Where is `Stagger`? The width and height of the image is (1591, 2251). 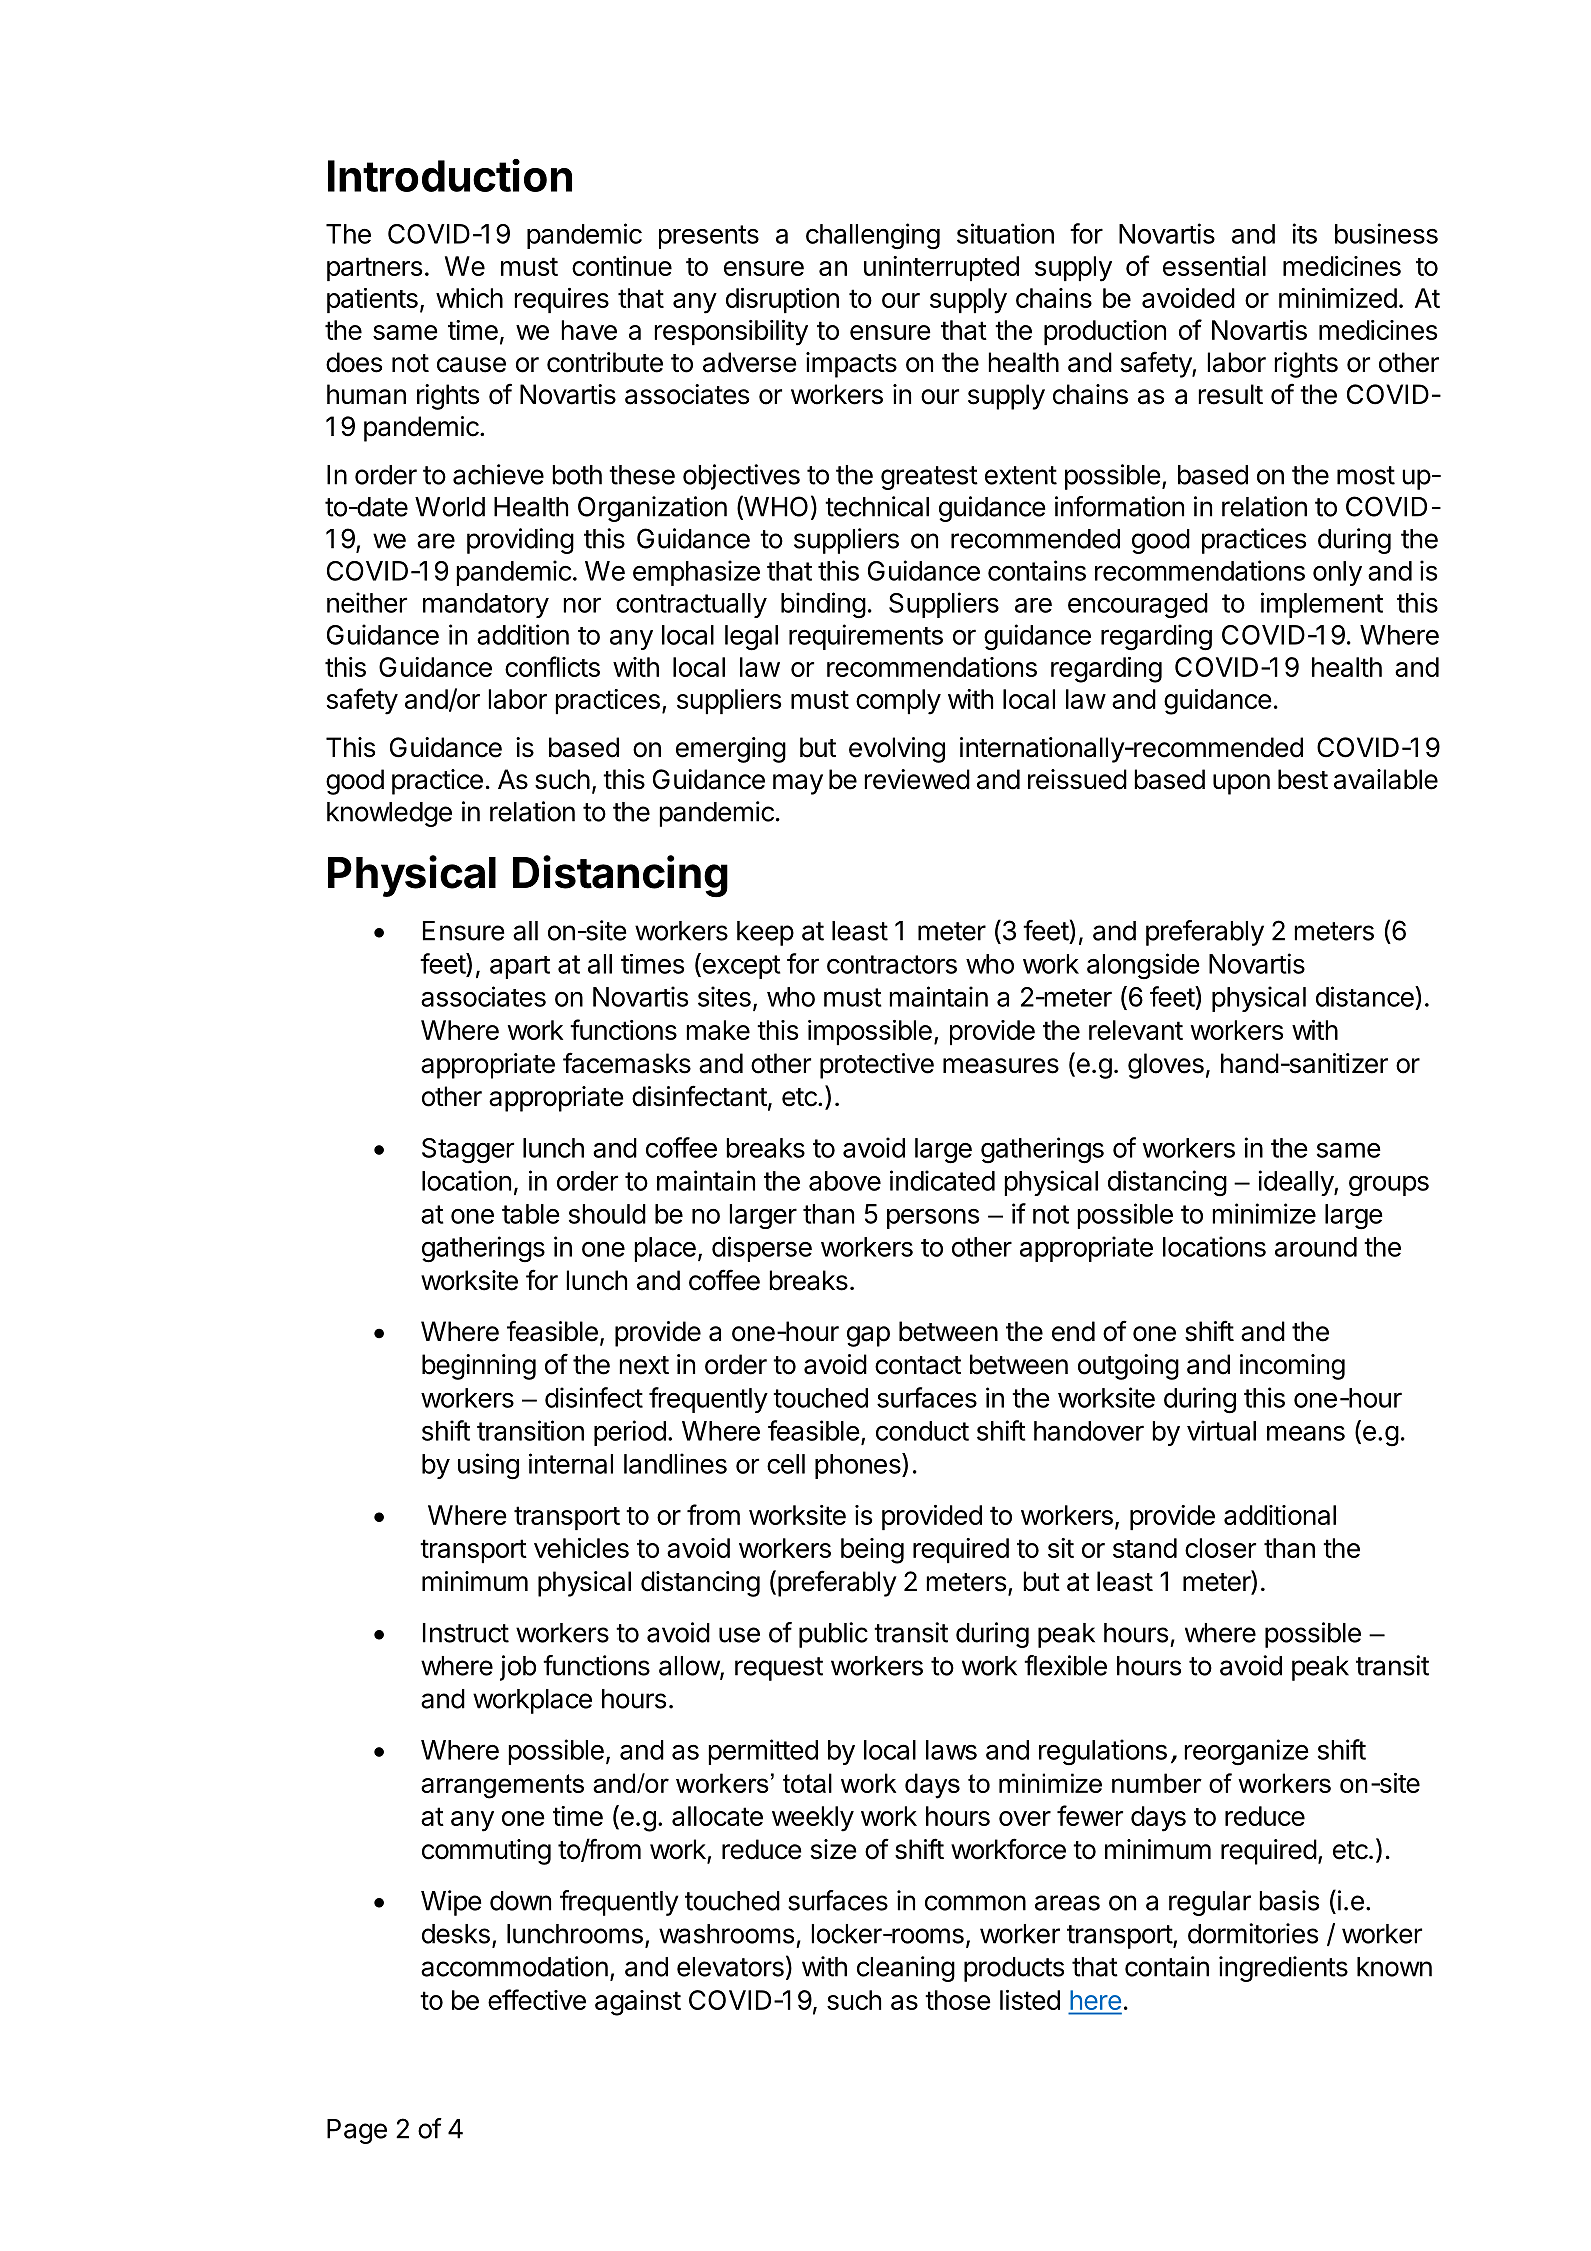
Stagger is located at coordinates (468, 1151).
